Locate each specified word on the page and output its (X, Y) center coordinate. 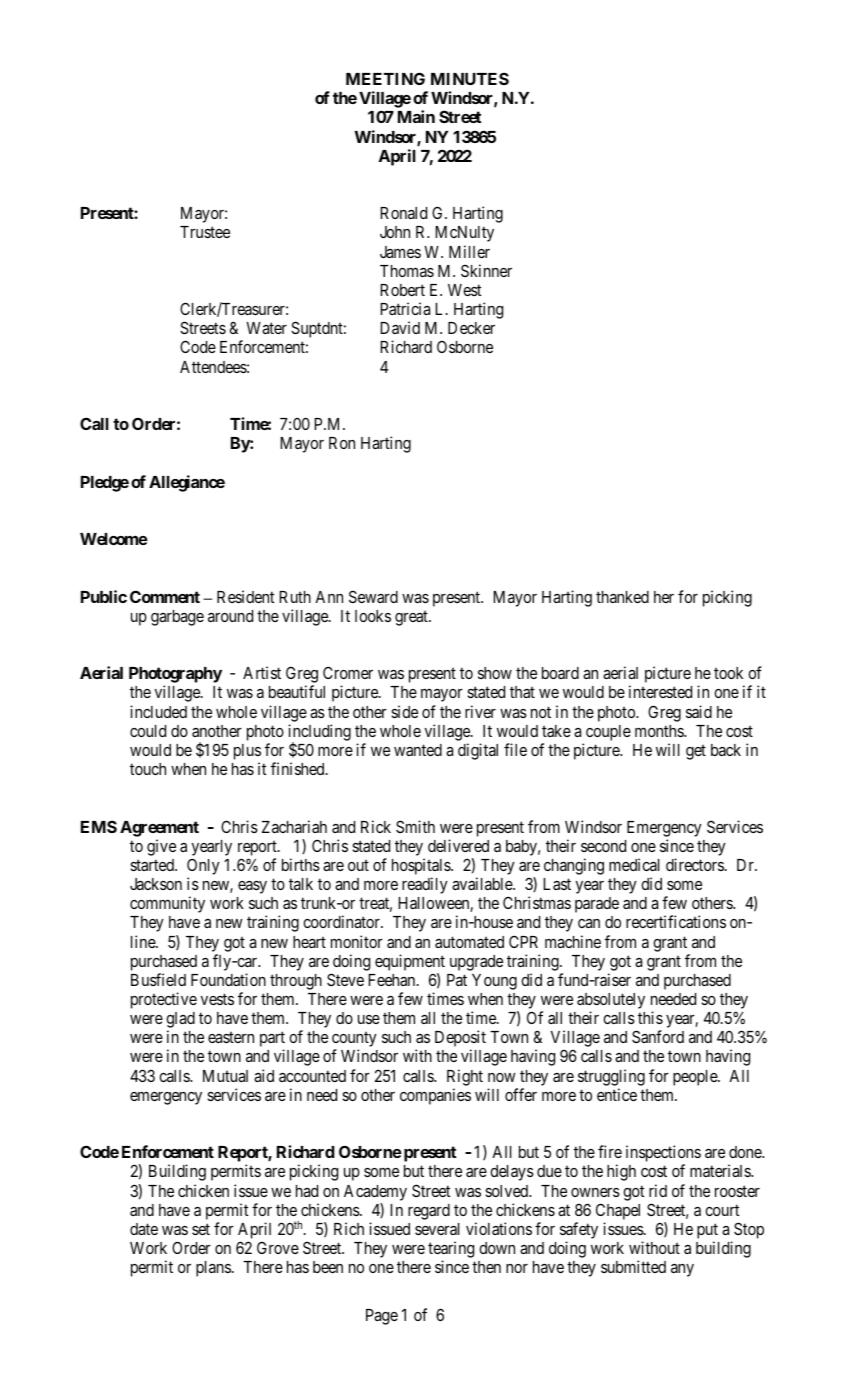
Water (266, 328)
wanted (418, 750)
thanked (622, 597)
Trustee (205, 232)
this (650, 1017)
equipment (410, 962)
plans (213, 1269)
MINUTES (470, 78)
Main (416, 116)
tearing (451, 1251)
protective (164, 1000)
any (682, 1270)
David (400, 327)
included (158, 711)
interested (660, 691)
